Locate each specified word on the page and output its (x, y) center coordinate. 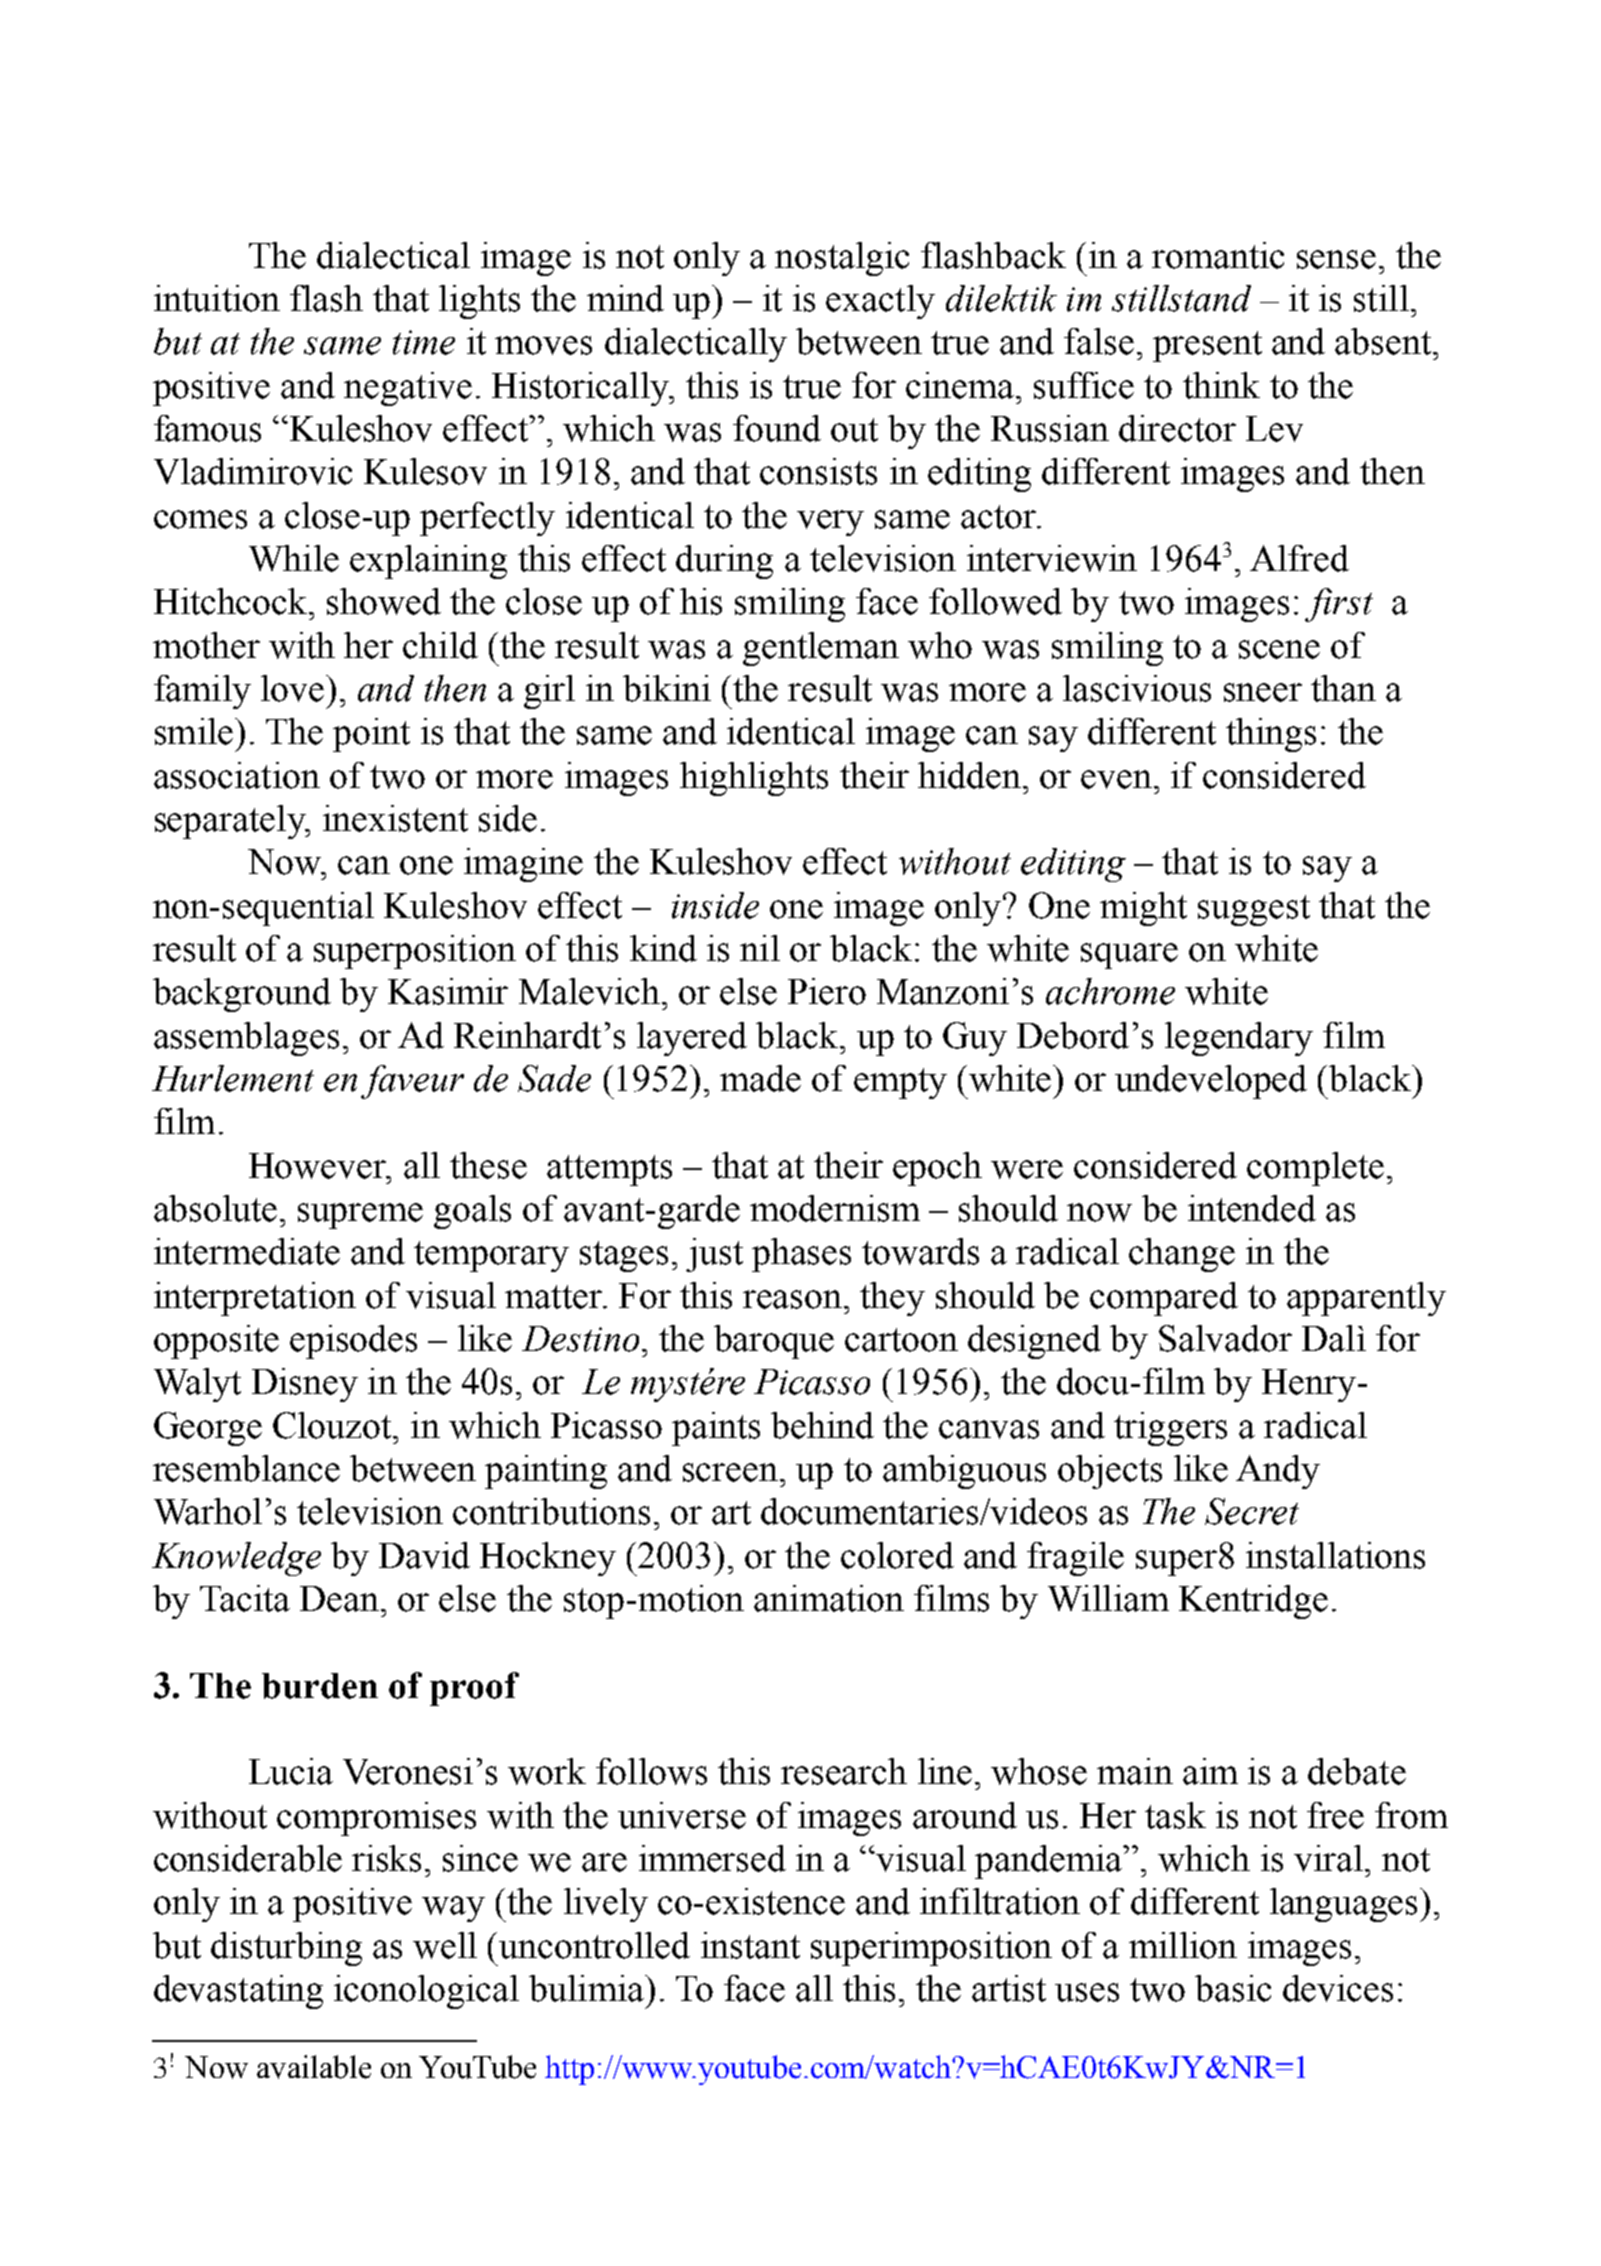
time (424, 342)
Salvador (1225, 1338)
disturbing (286, 1949)
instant (750, 1945)
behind (822, 1425)
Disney (305, 1385)
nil (760, 948)
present (1207, 346)
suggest (1254, 910)
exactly (880, 302)
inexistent (395, 818)
